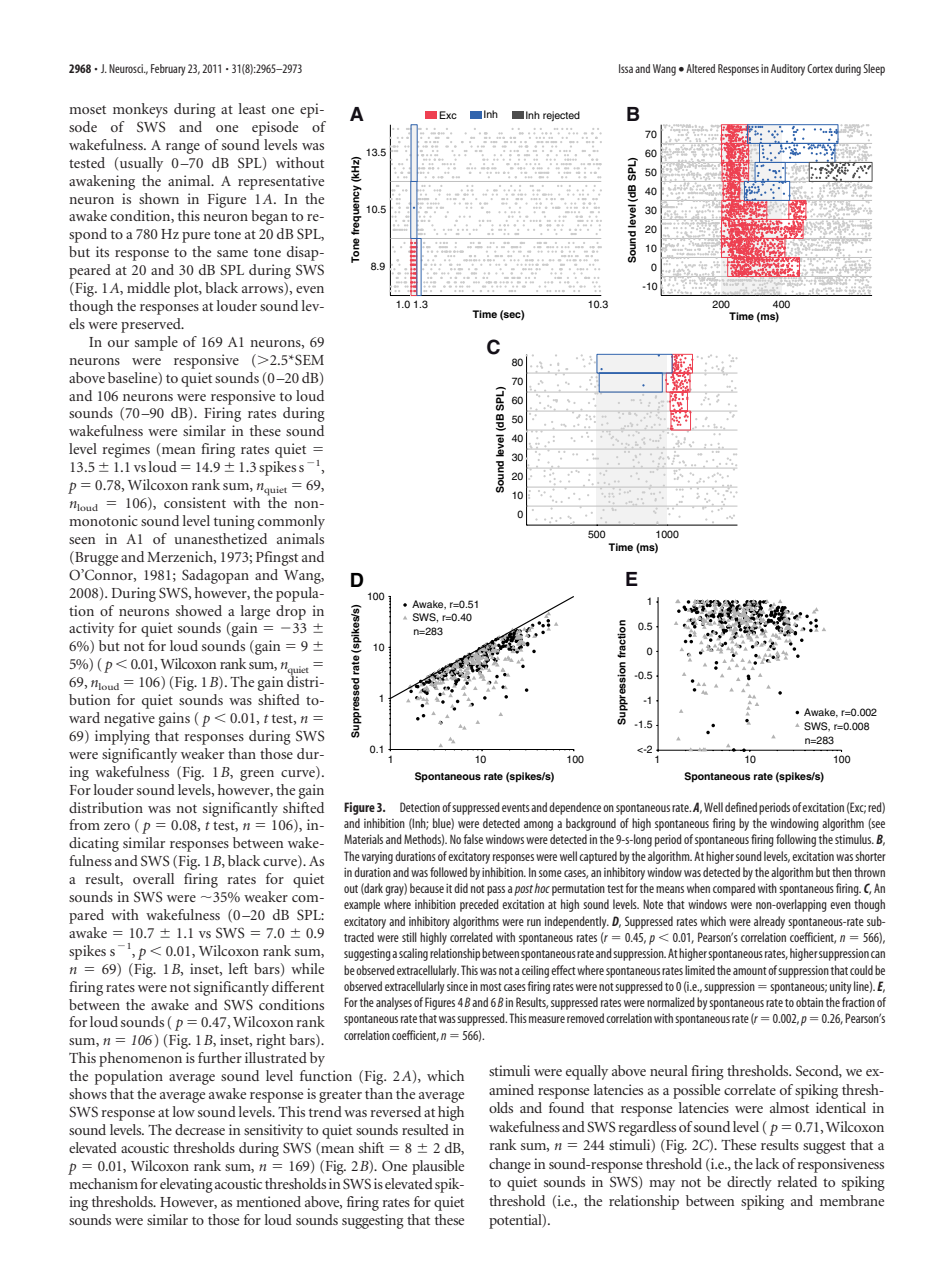 The image size is (952, 1275). I want to click on rejected, so click(561, 116).
